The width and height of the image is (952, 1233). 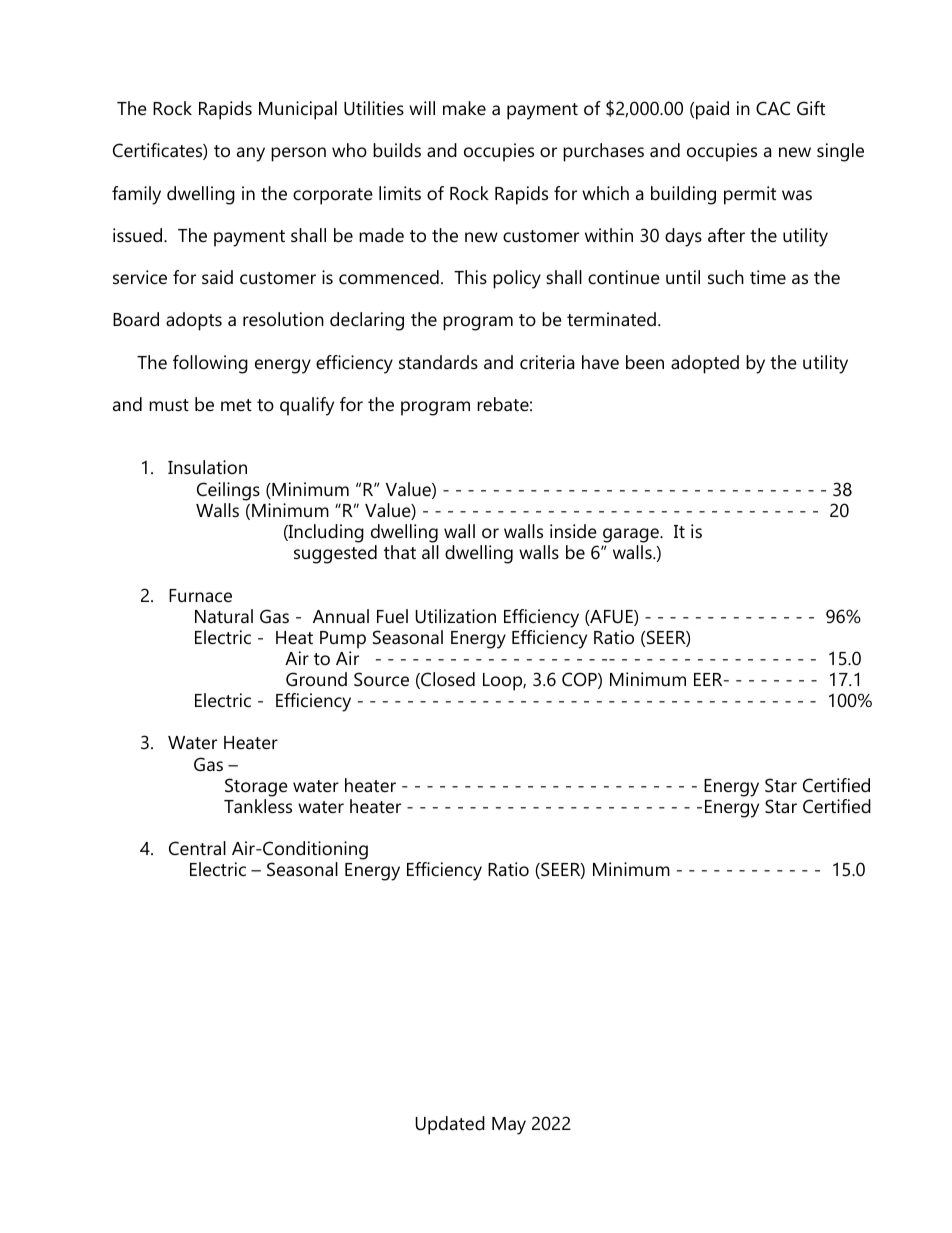 I want to click on make, so click(x=464, y=108).
